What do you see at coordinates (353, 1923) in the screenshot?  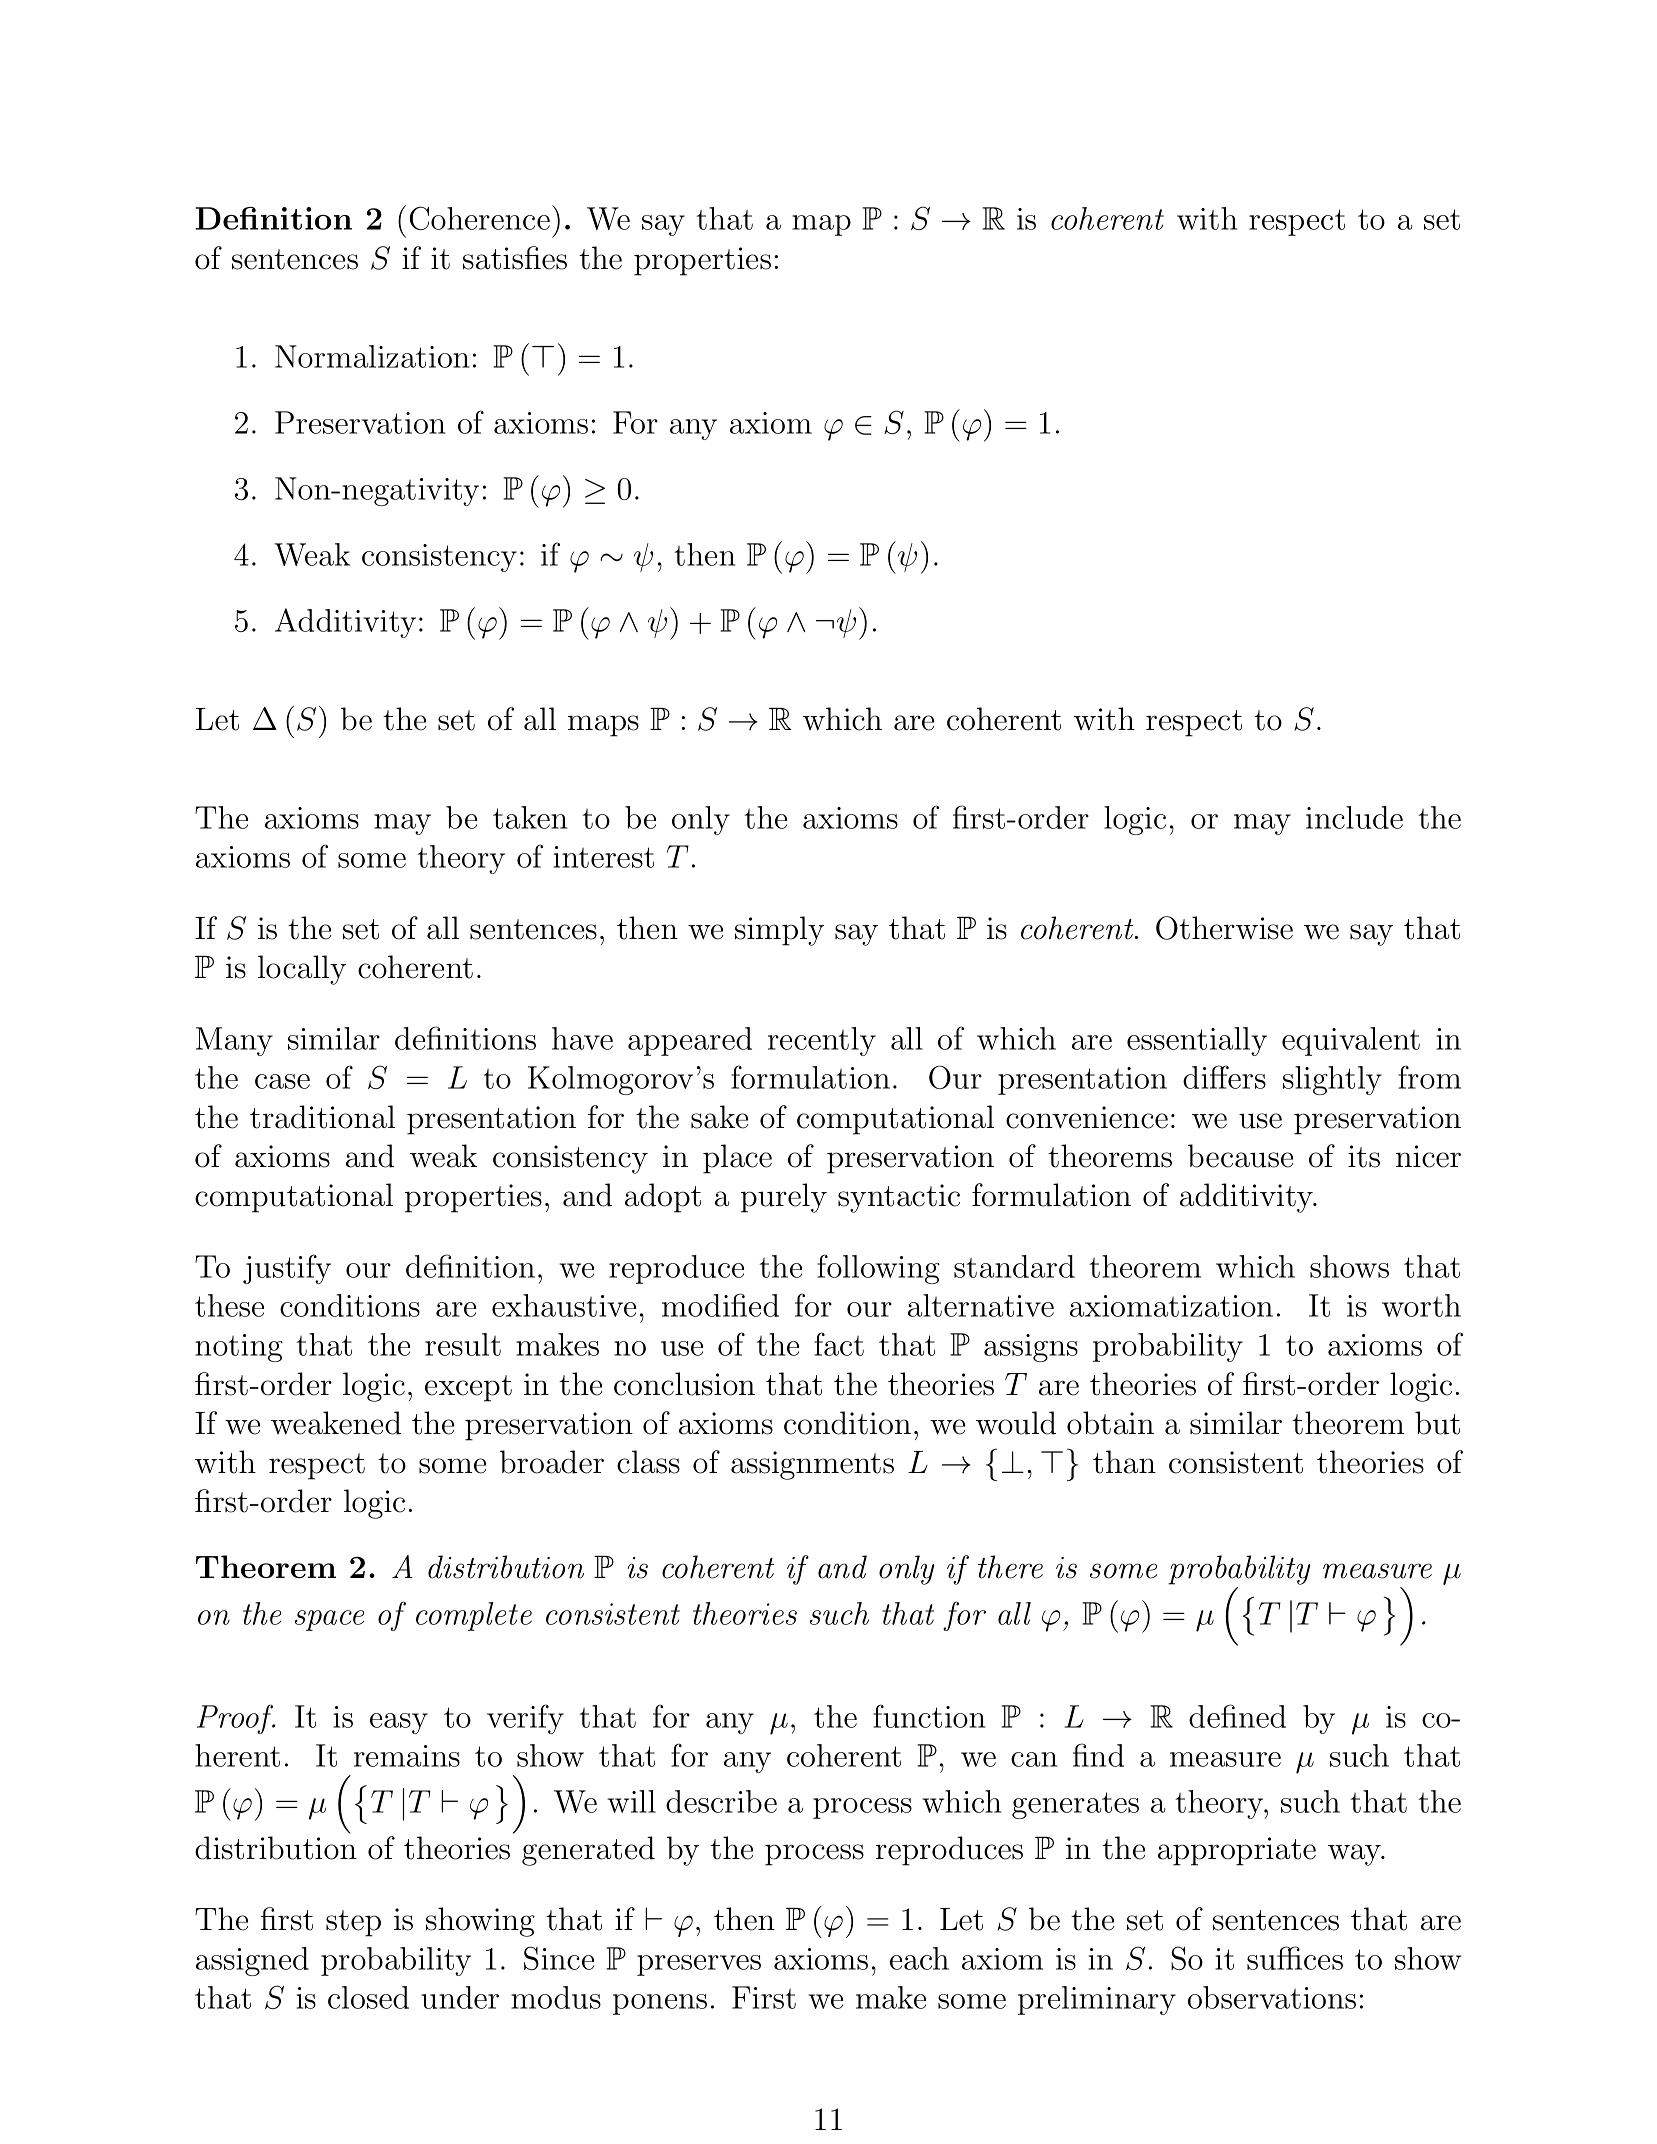 I see `step` at bounding box center [353, 1923].
